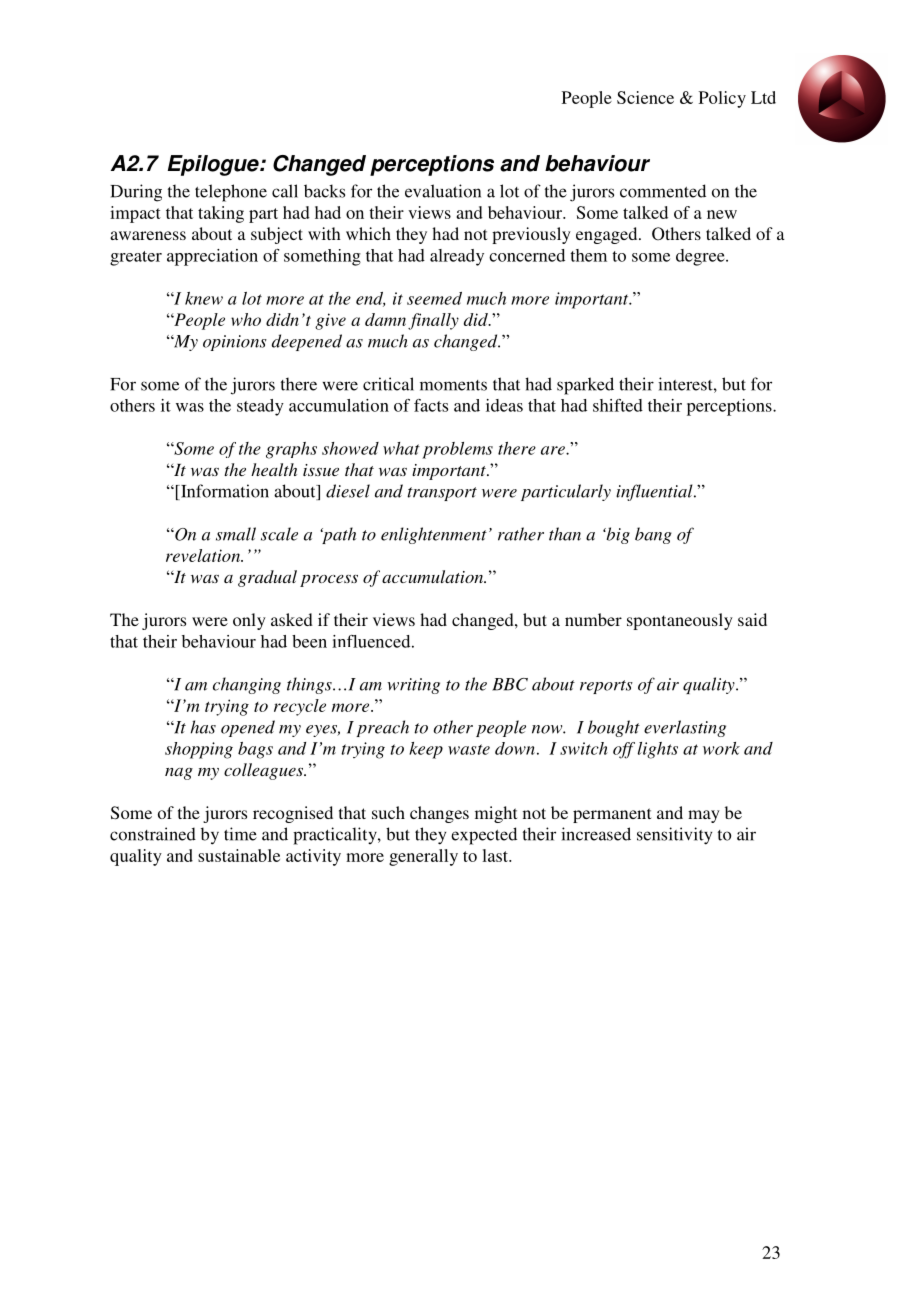 The image size is (924, 1308). I want to click on expected, so click(484, 836).
